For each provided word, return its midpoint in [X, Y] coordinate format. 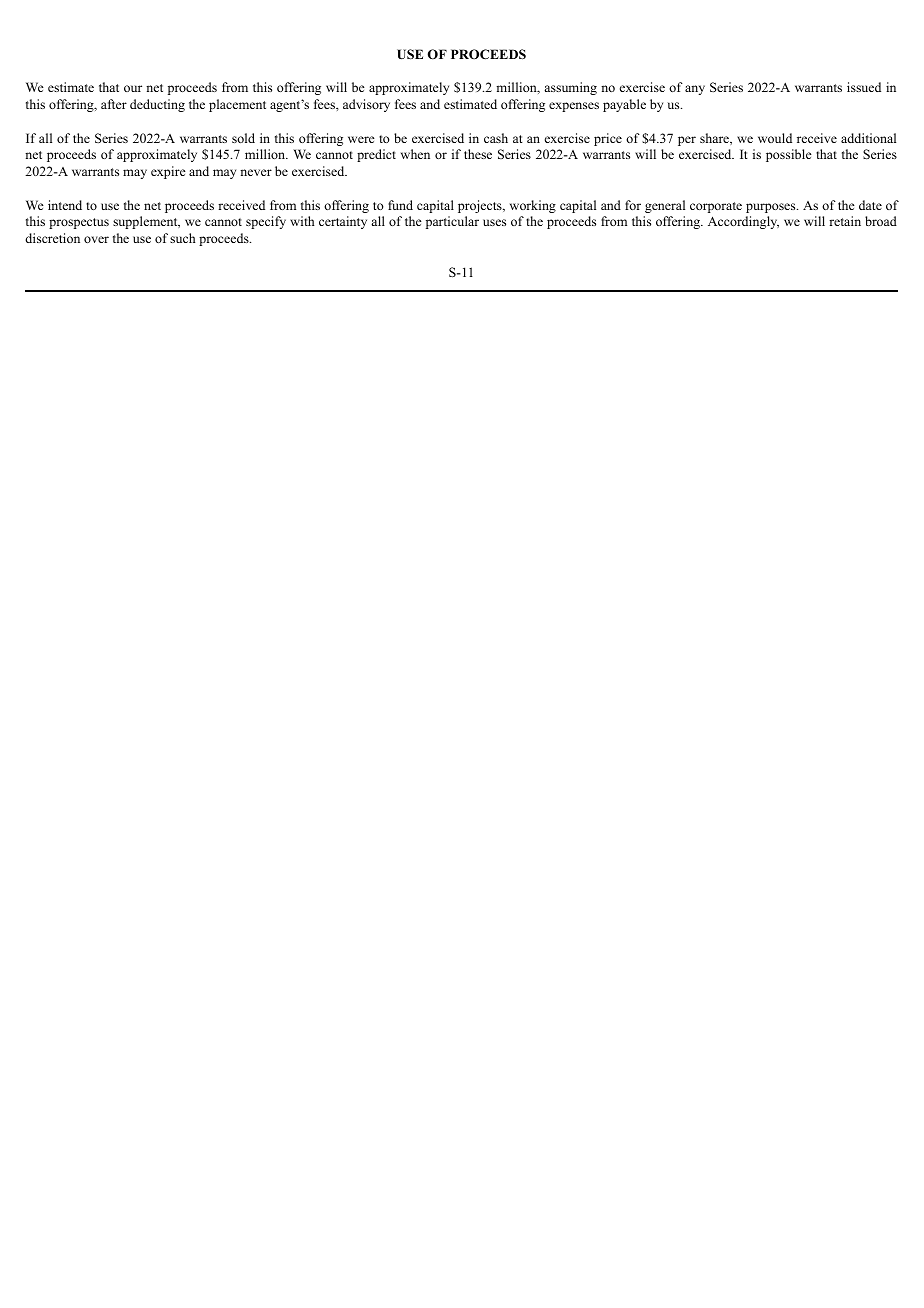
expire [168, 172]
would [775, 138]
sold [243, 138]
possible [789, 155]
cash [496, 138]
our [133, 88]
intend [65, 205]
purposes [772, 208]
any [695, 90]
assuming [570, 88]
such [182, 238]
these [478, 154]
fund [400, 205]
